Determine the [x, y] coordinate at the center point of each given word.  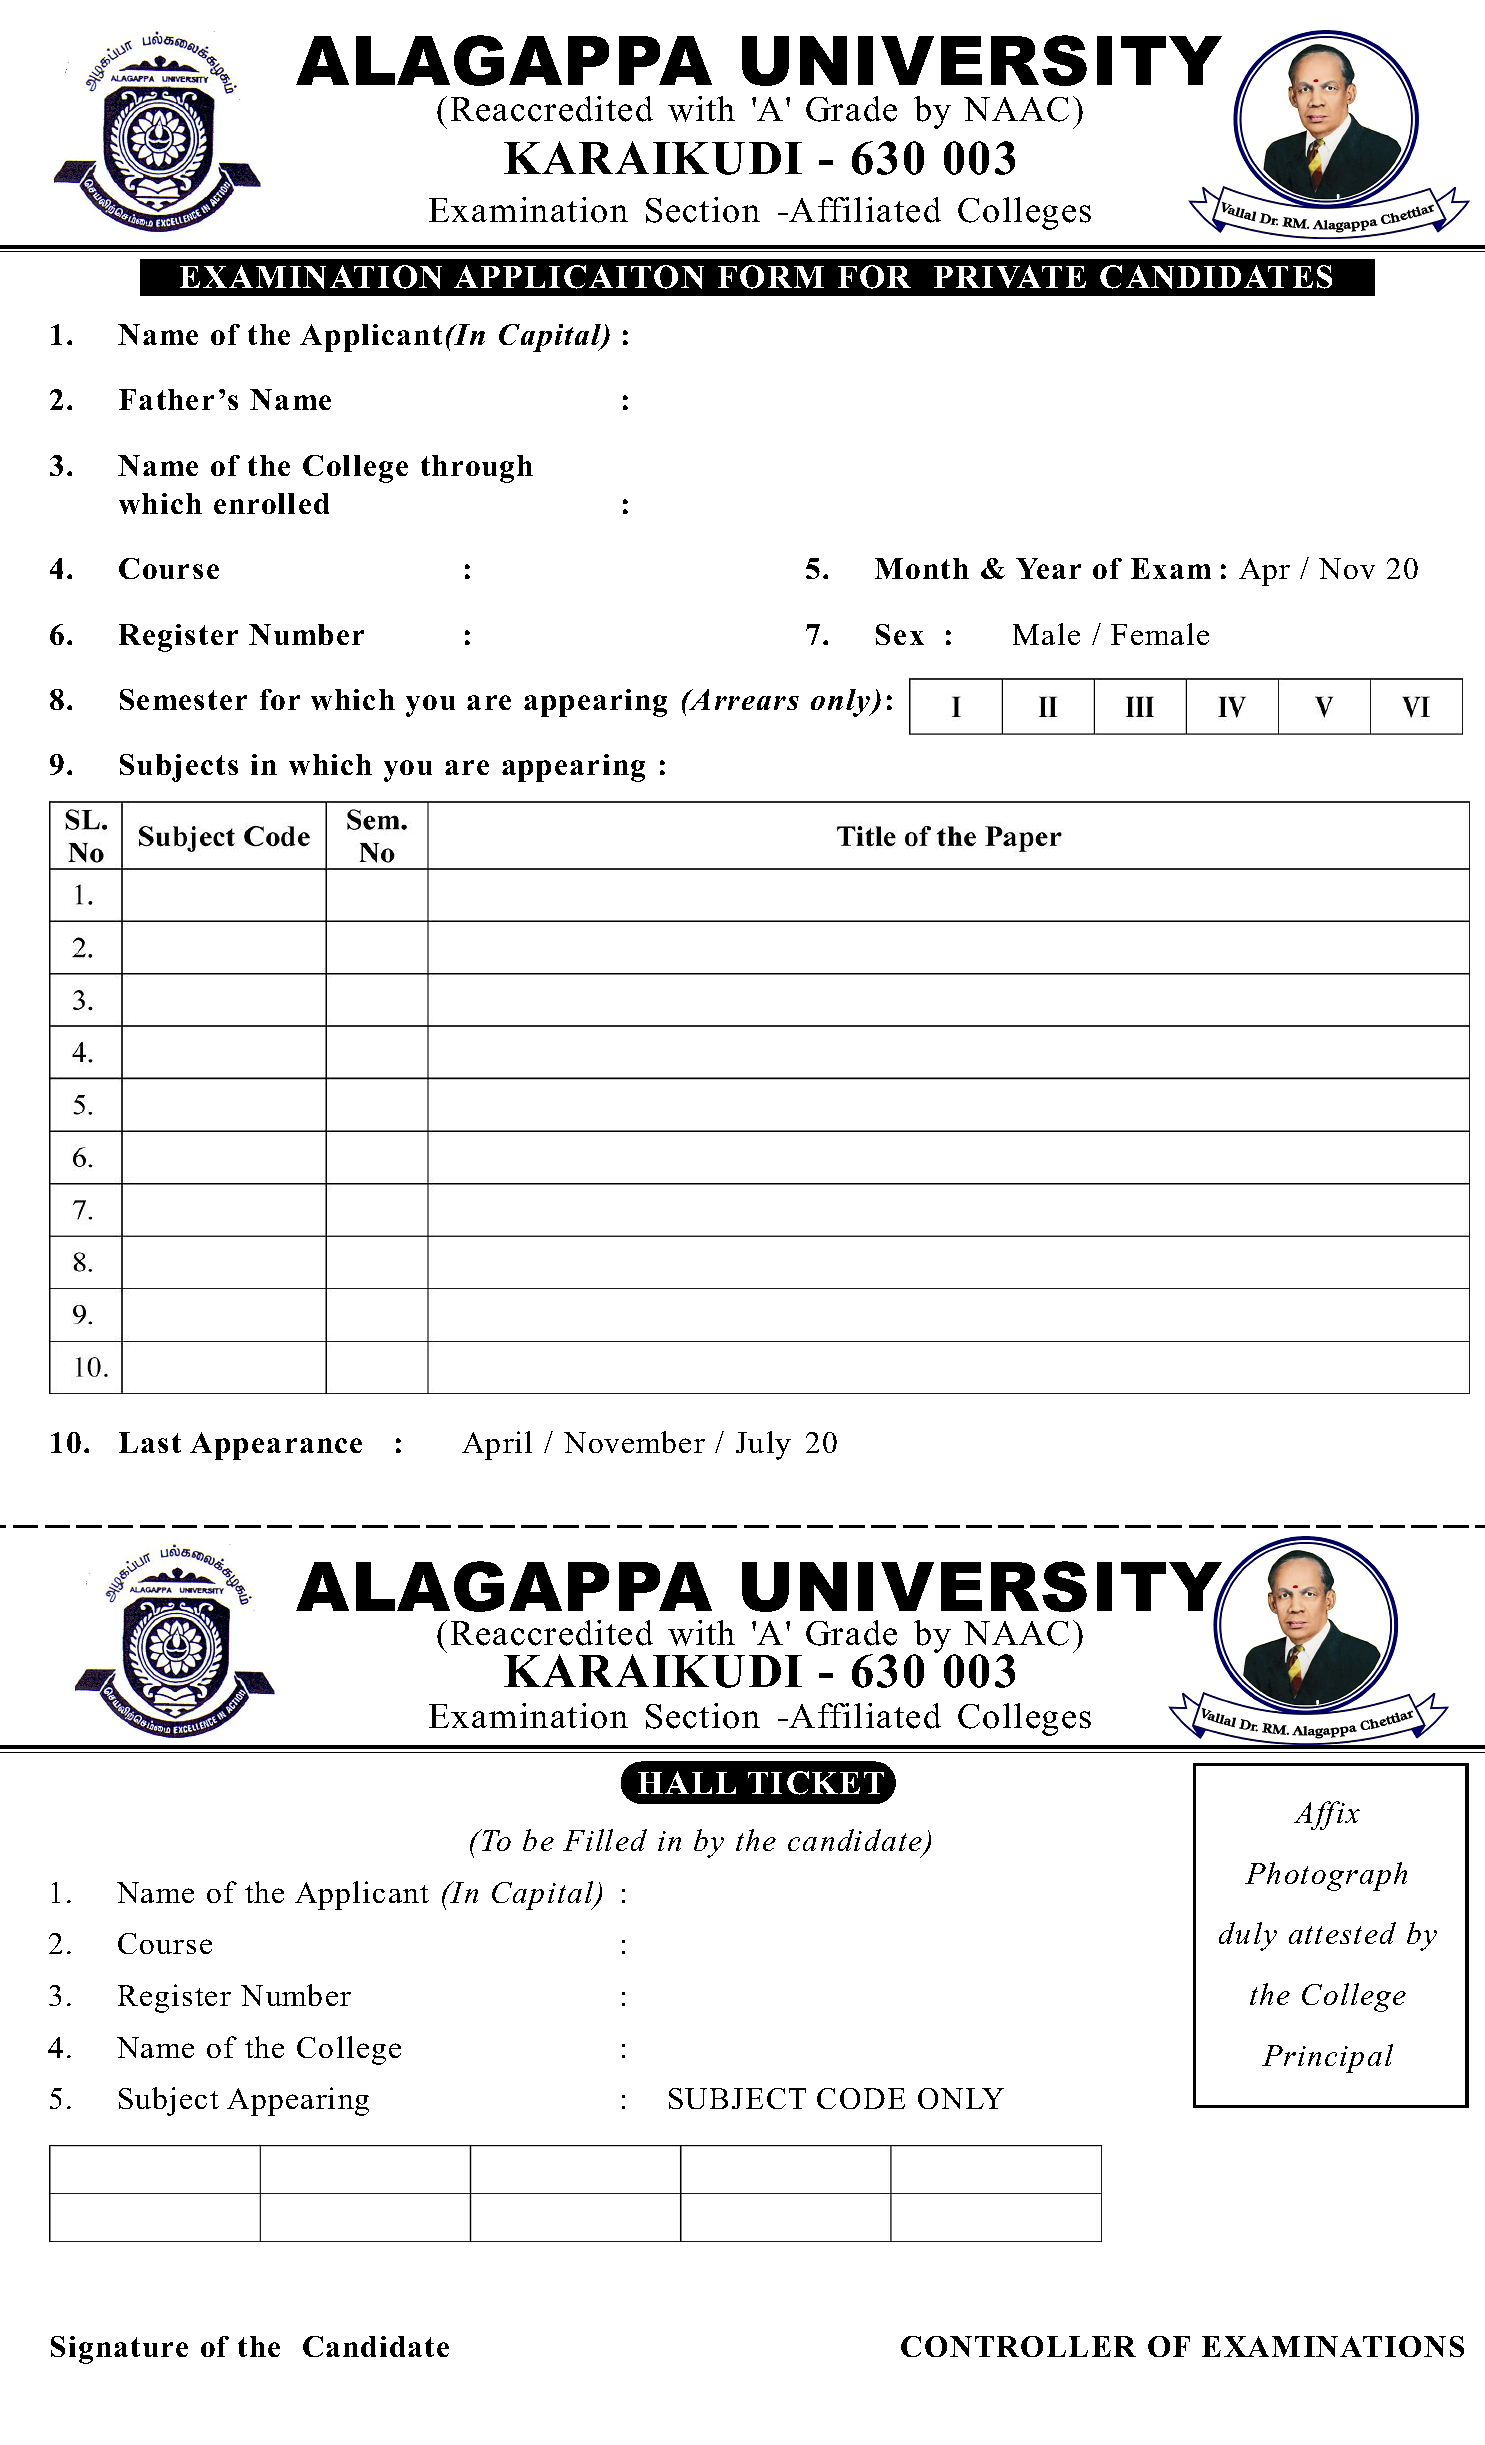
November [634, 1442]
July [763, 1445]
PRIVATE [1010, 276]
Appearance [276, 1446]
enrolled [271, 503]
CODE [861, 2098]
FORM [771, 277]
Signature [119, 2350]
